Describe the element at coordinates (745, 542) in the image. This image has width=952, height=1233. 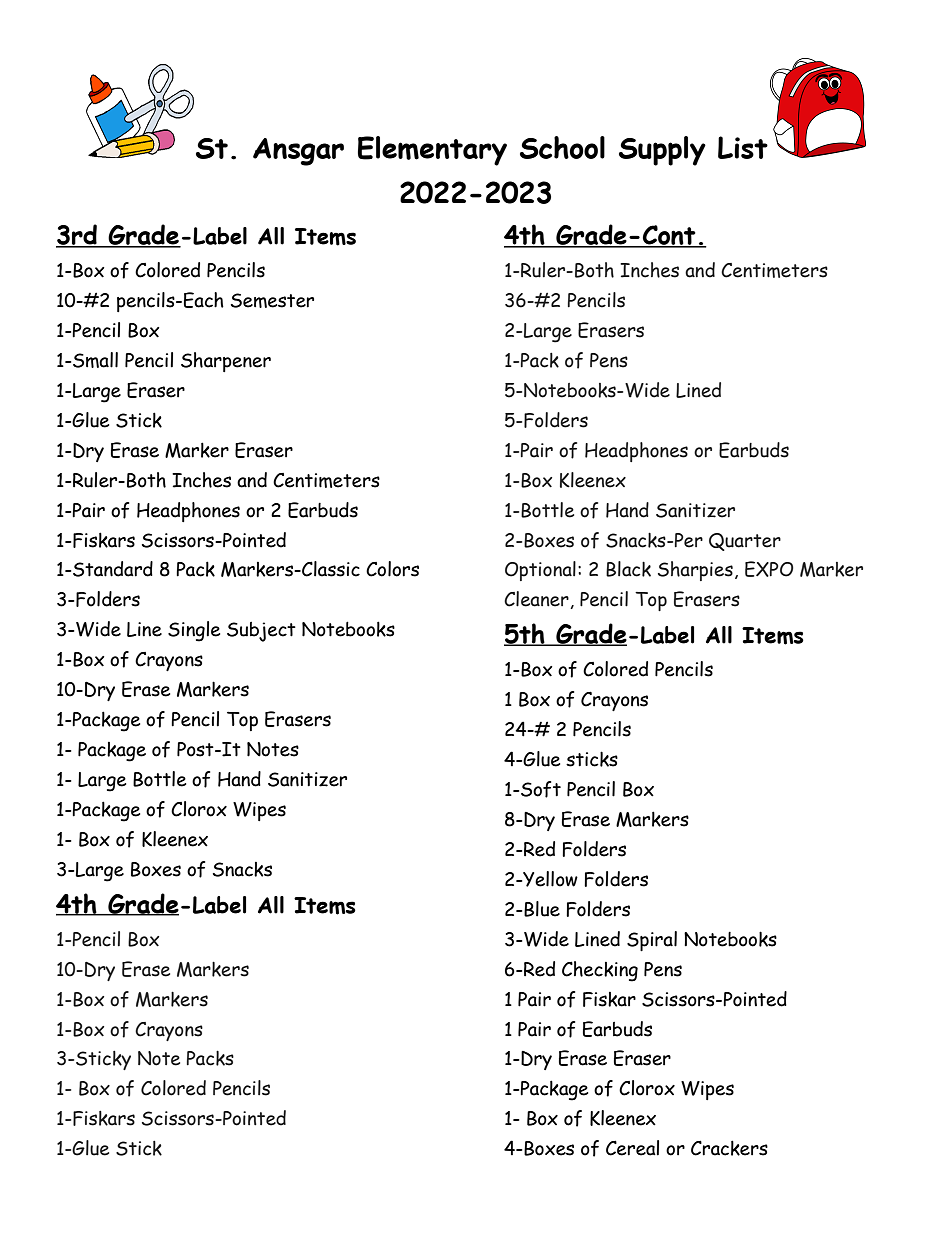
I see `Quarter` at that location.
